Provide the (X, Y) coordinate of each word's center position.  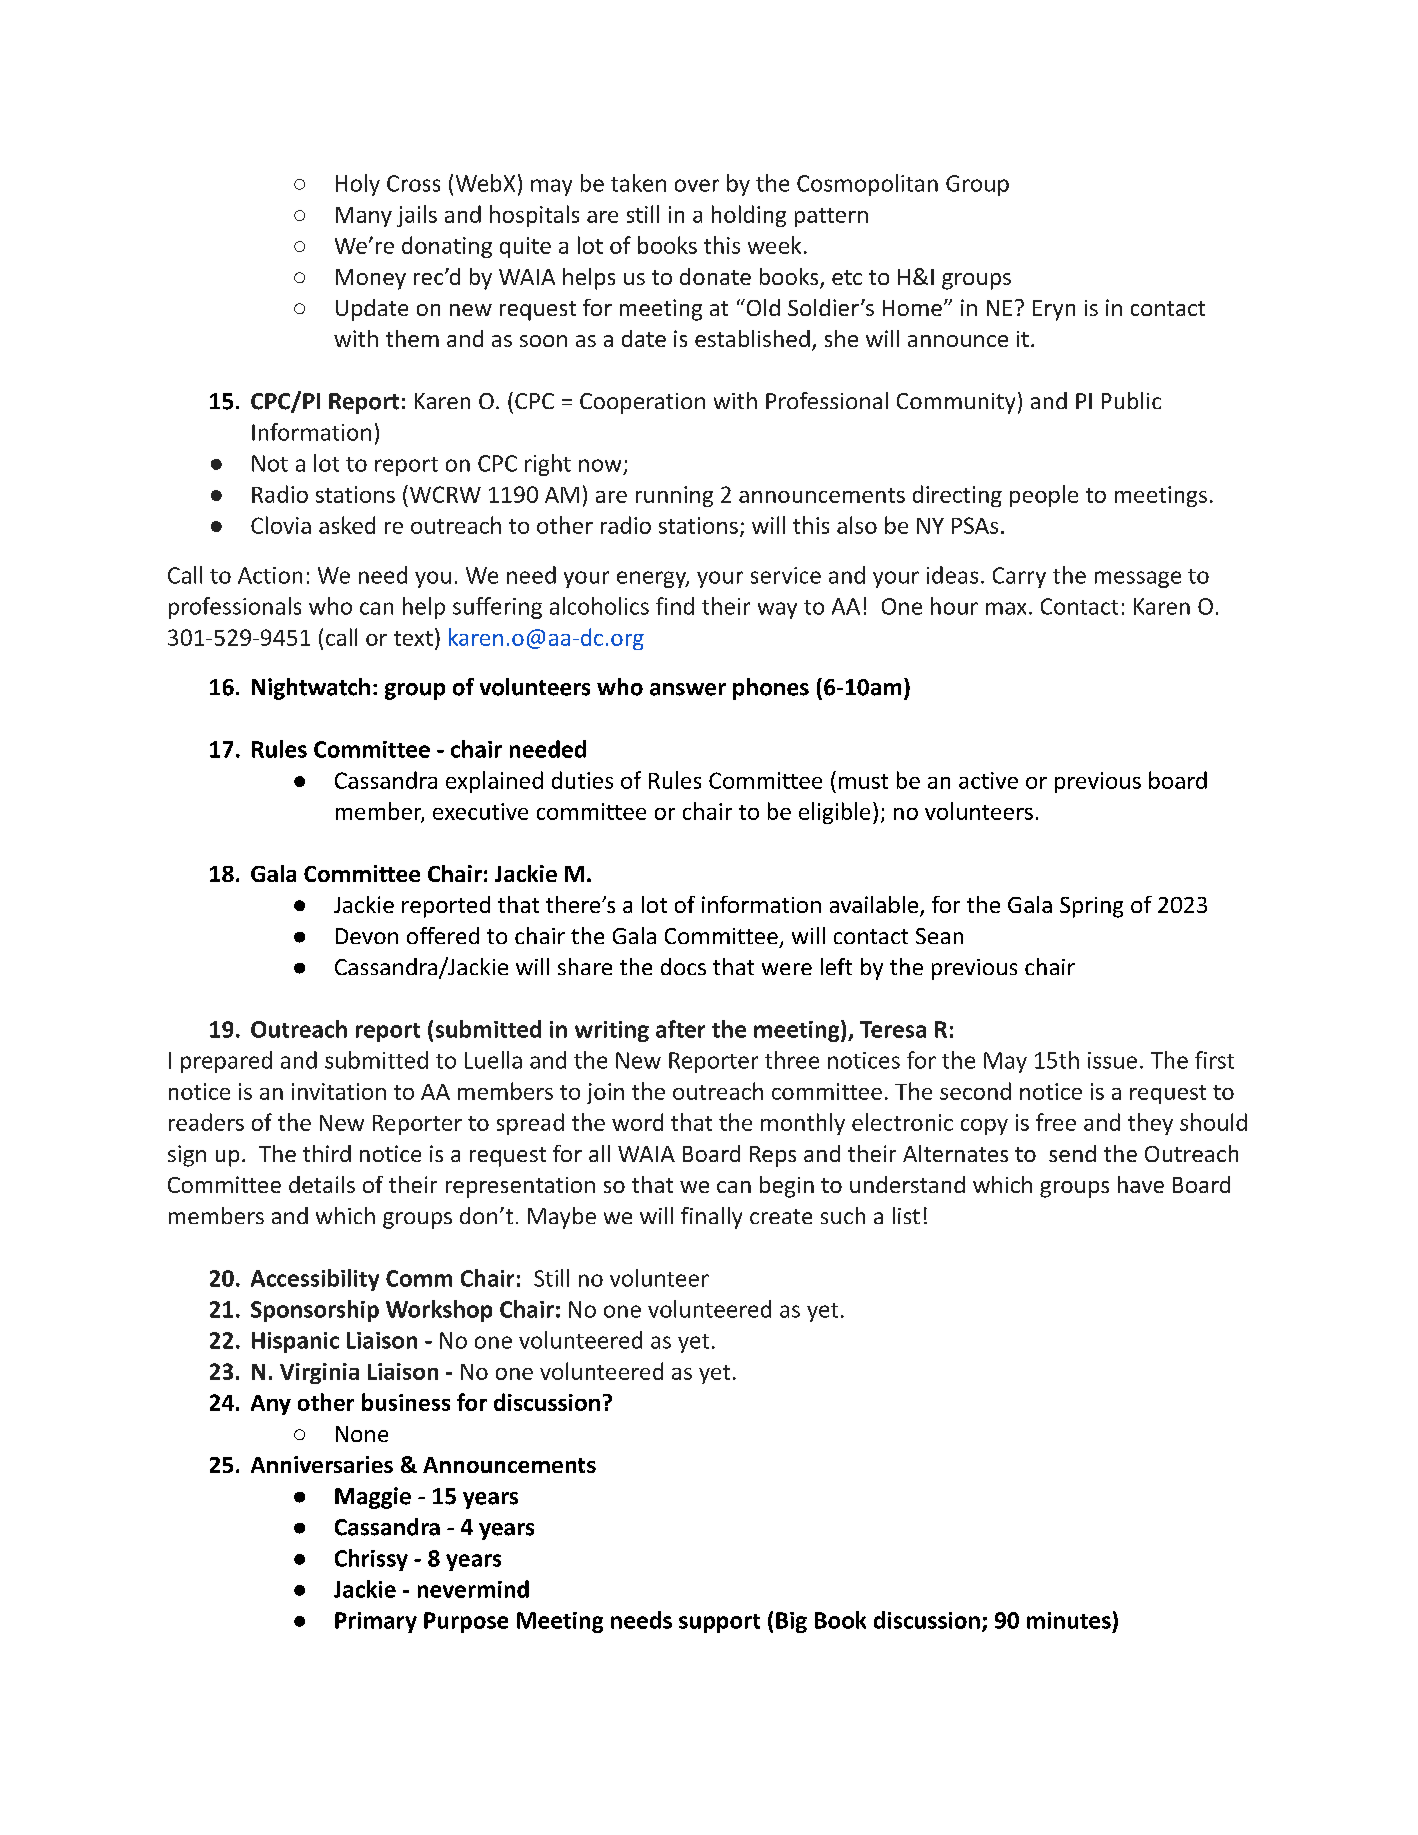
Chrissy (371, 1560)
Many (364, 217)
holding (749, 216)
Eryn (1054, 310)
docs (683, 966)
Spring (1091, 907)
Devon (367, 936)
